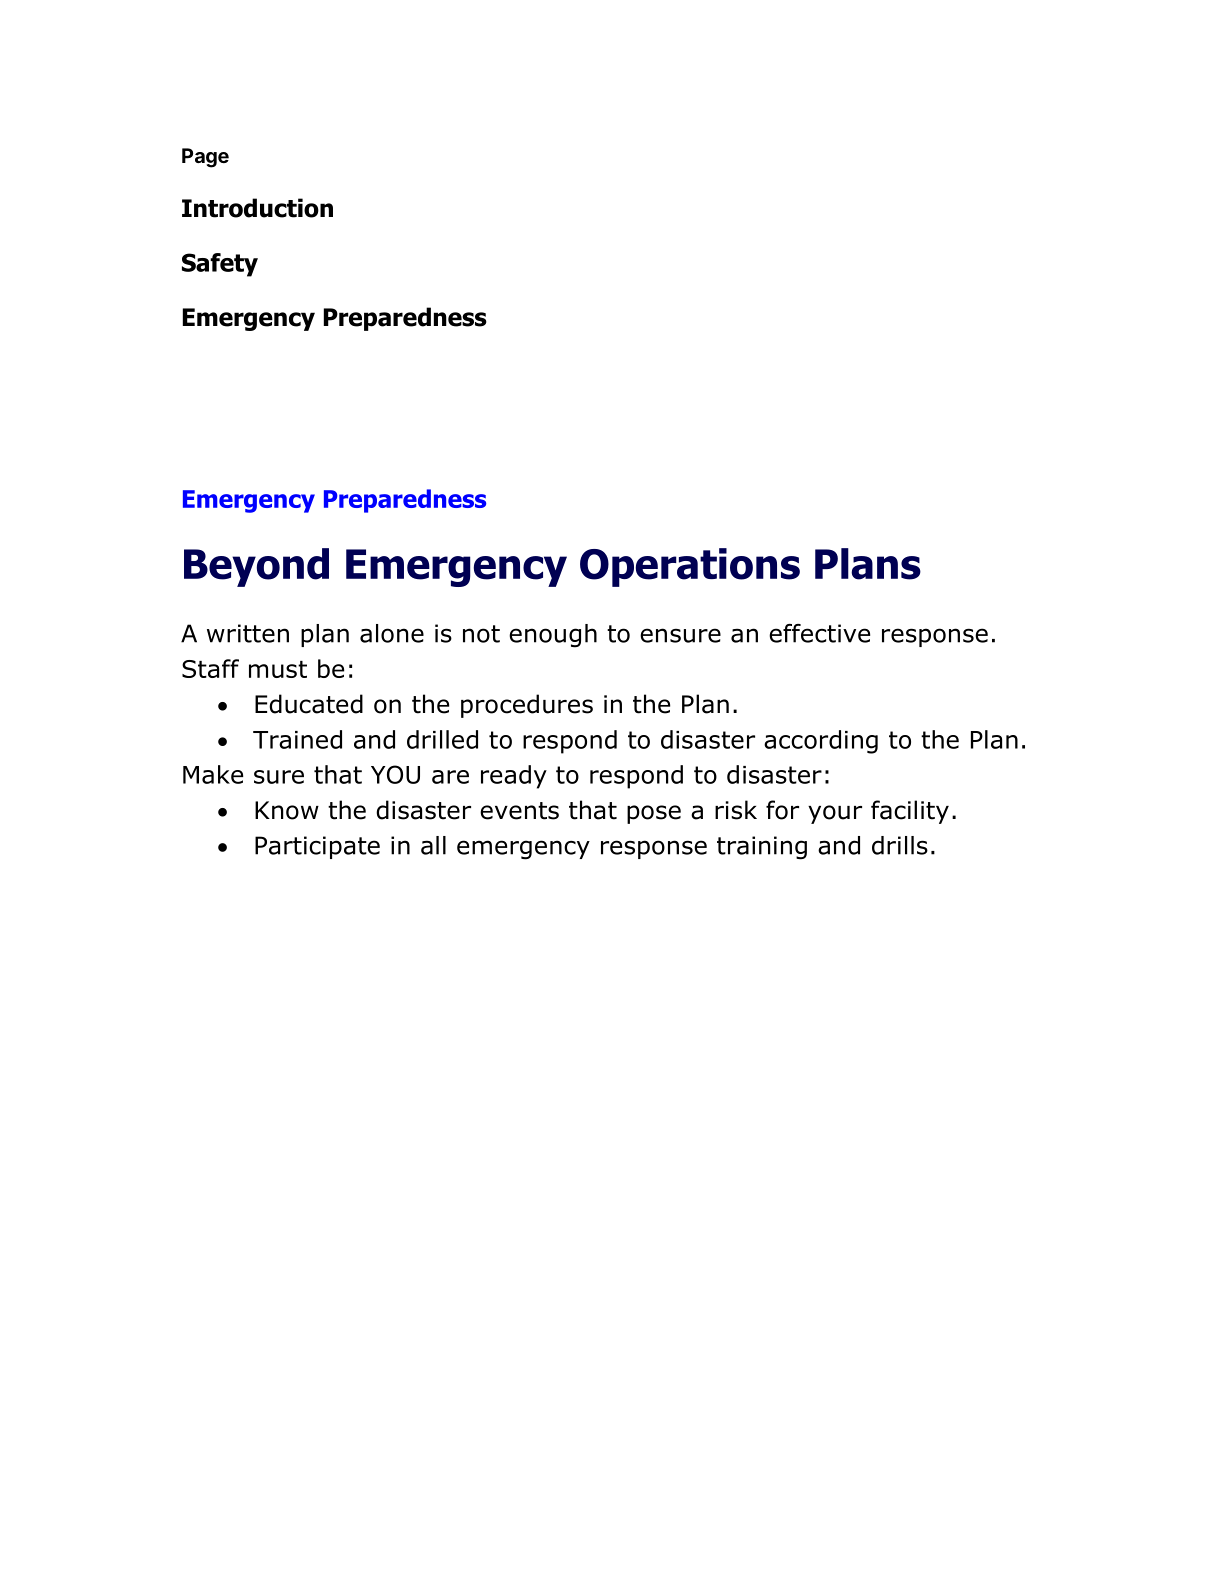 The width and height of the screenshot is (1230, 1591). Describe the element at coordinates (256, 567) in the screenshot. I see `Beyond` at that location.
